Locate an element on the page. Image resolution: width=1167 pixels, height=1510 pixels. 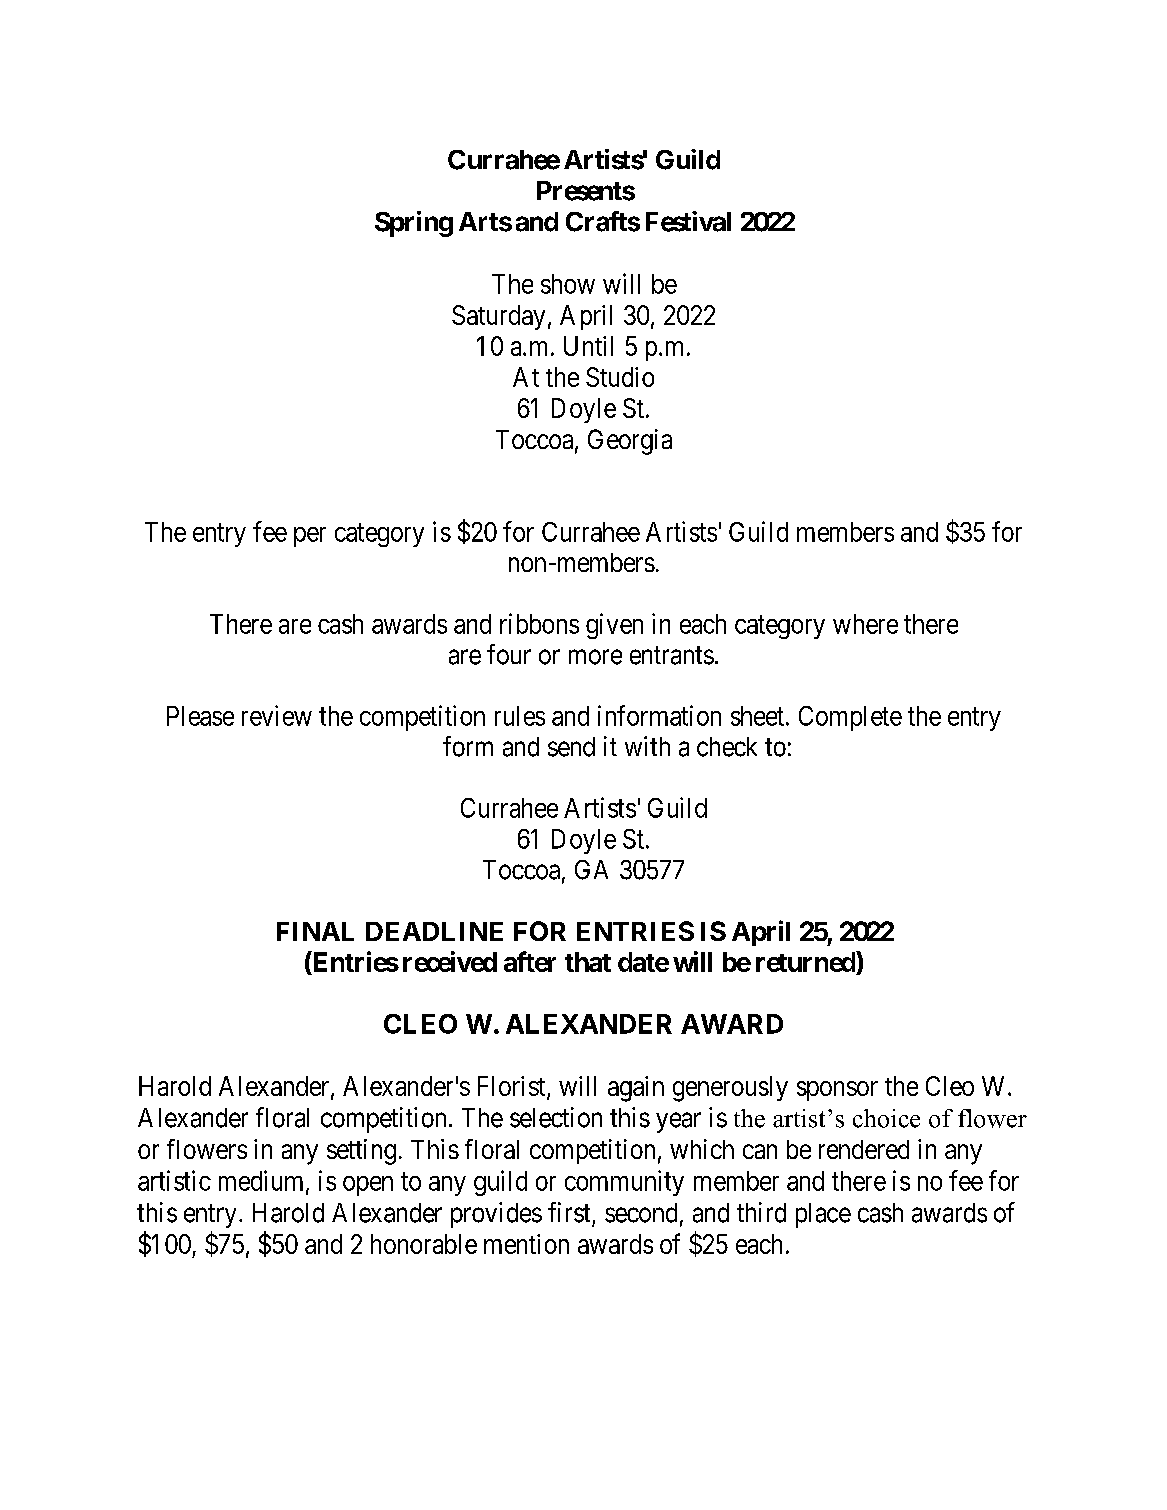
show is located at coordinates (568, 284).
